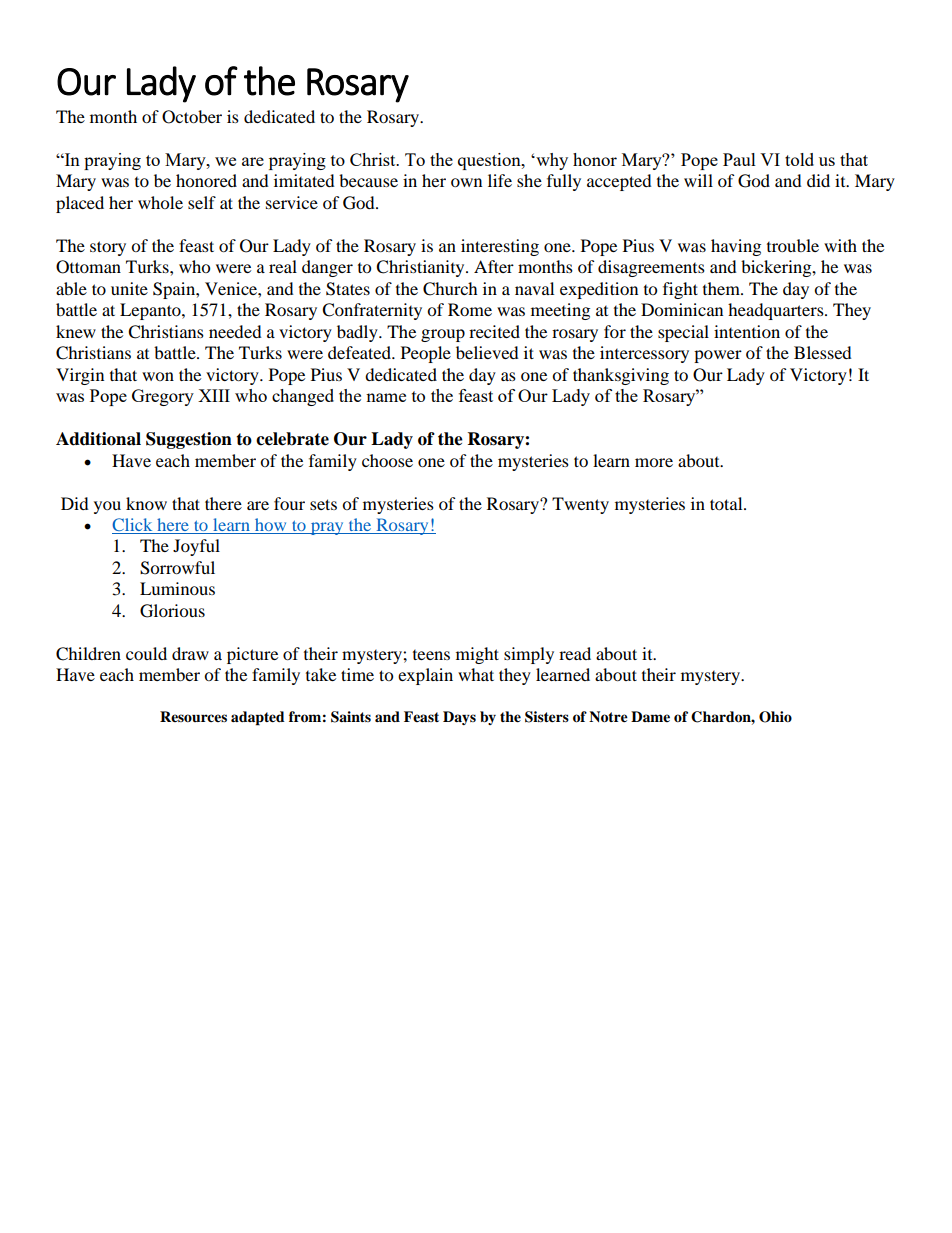 The width and height of the page is (952, 1233). What do you see at coordinates (727, 503) in the page?
I see `total` at bounding box center [727, 503].
